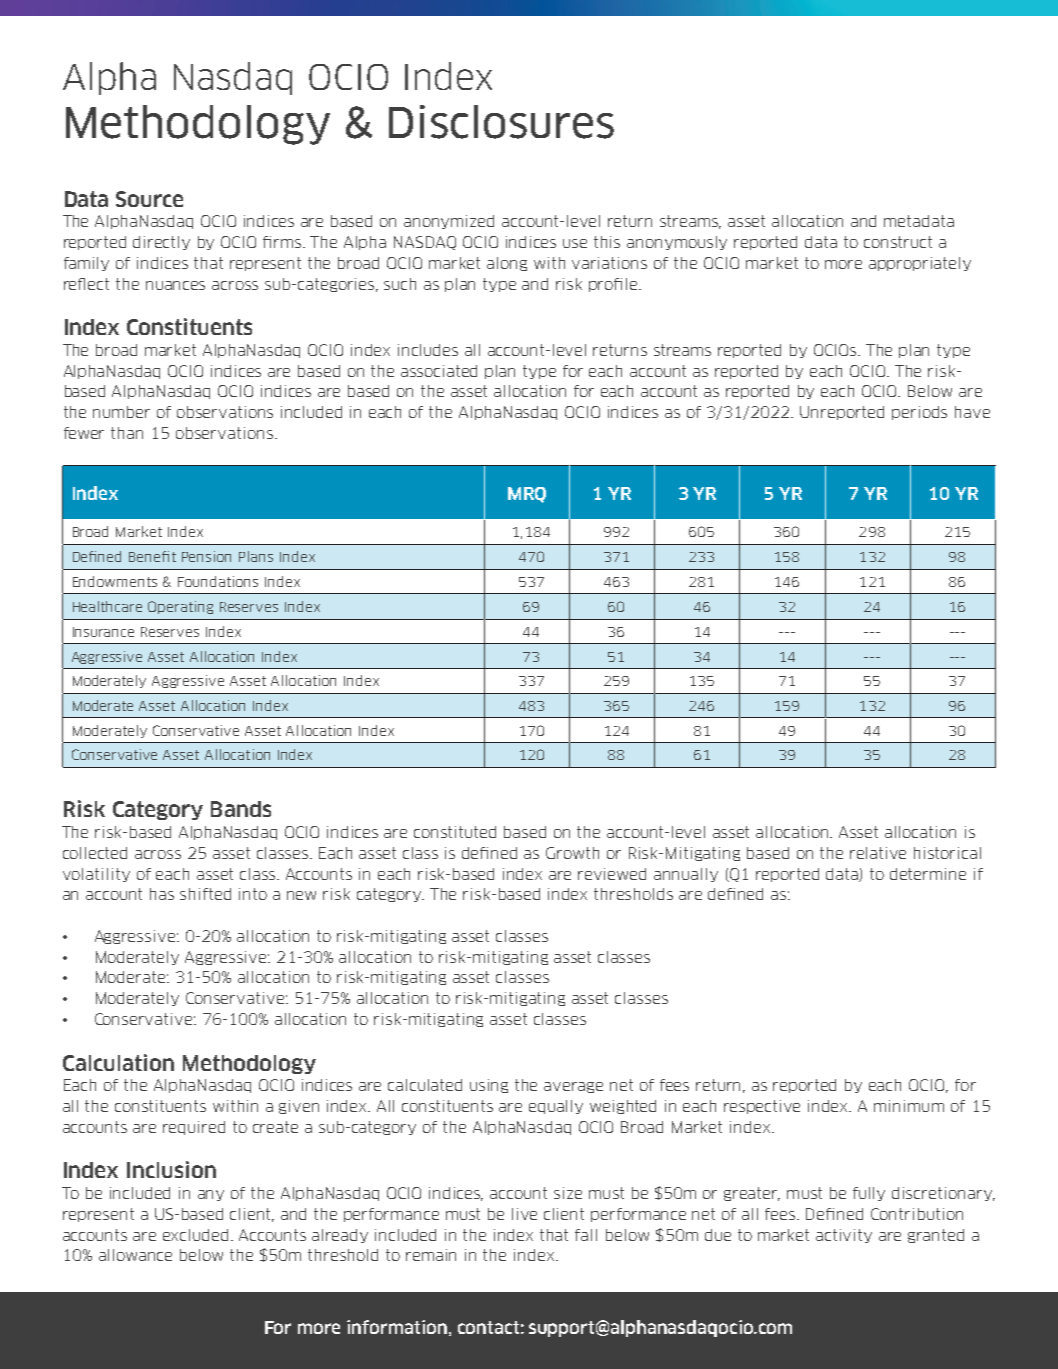 The image size is (1058, 1369). Describe the element at coordinates (919, 413) in the screenshot. I see `periods` at that location.
